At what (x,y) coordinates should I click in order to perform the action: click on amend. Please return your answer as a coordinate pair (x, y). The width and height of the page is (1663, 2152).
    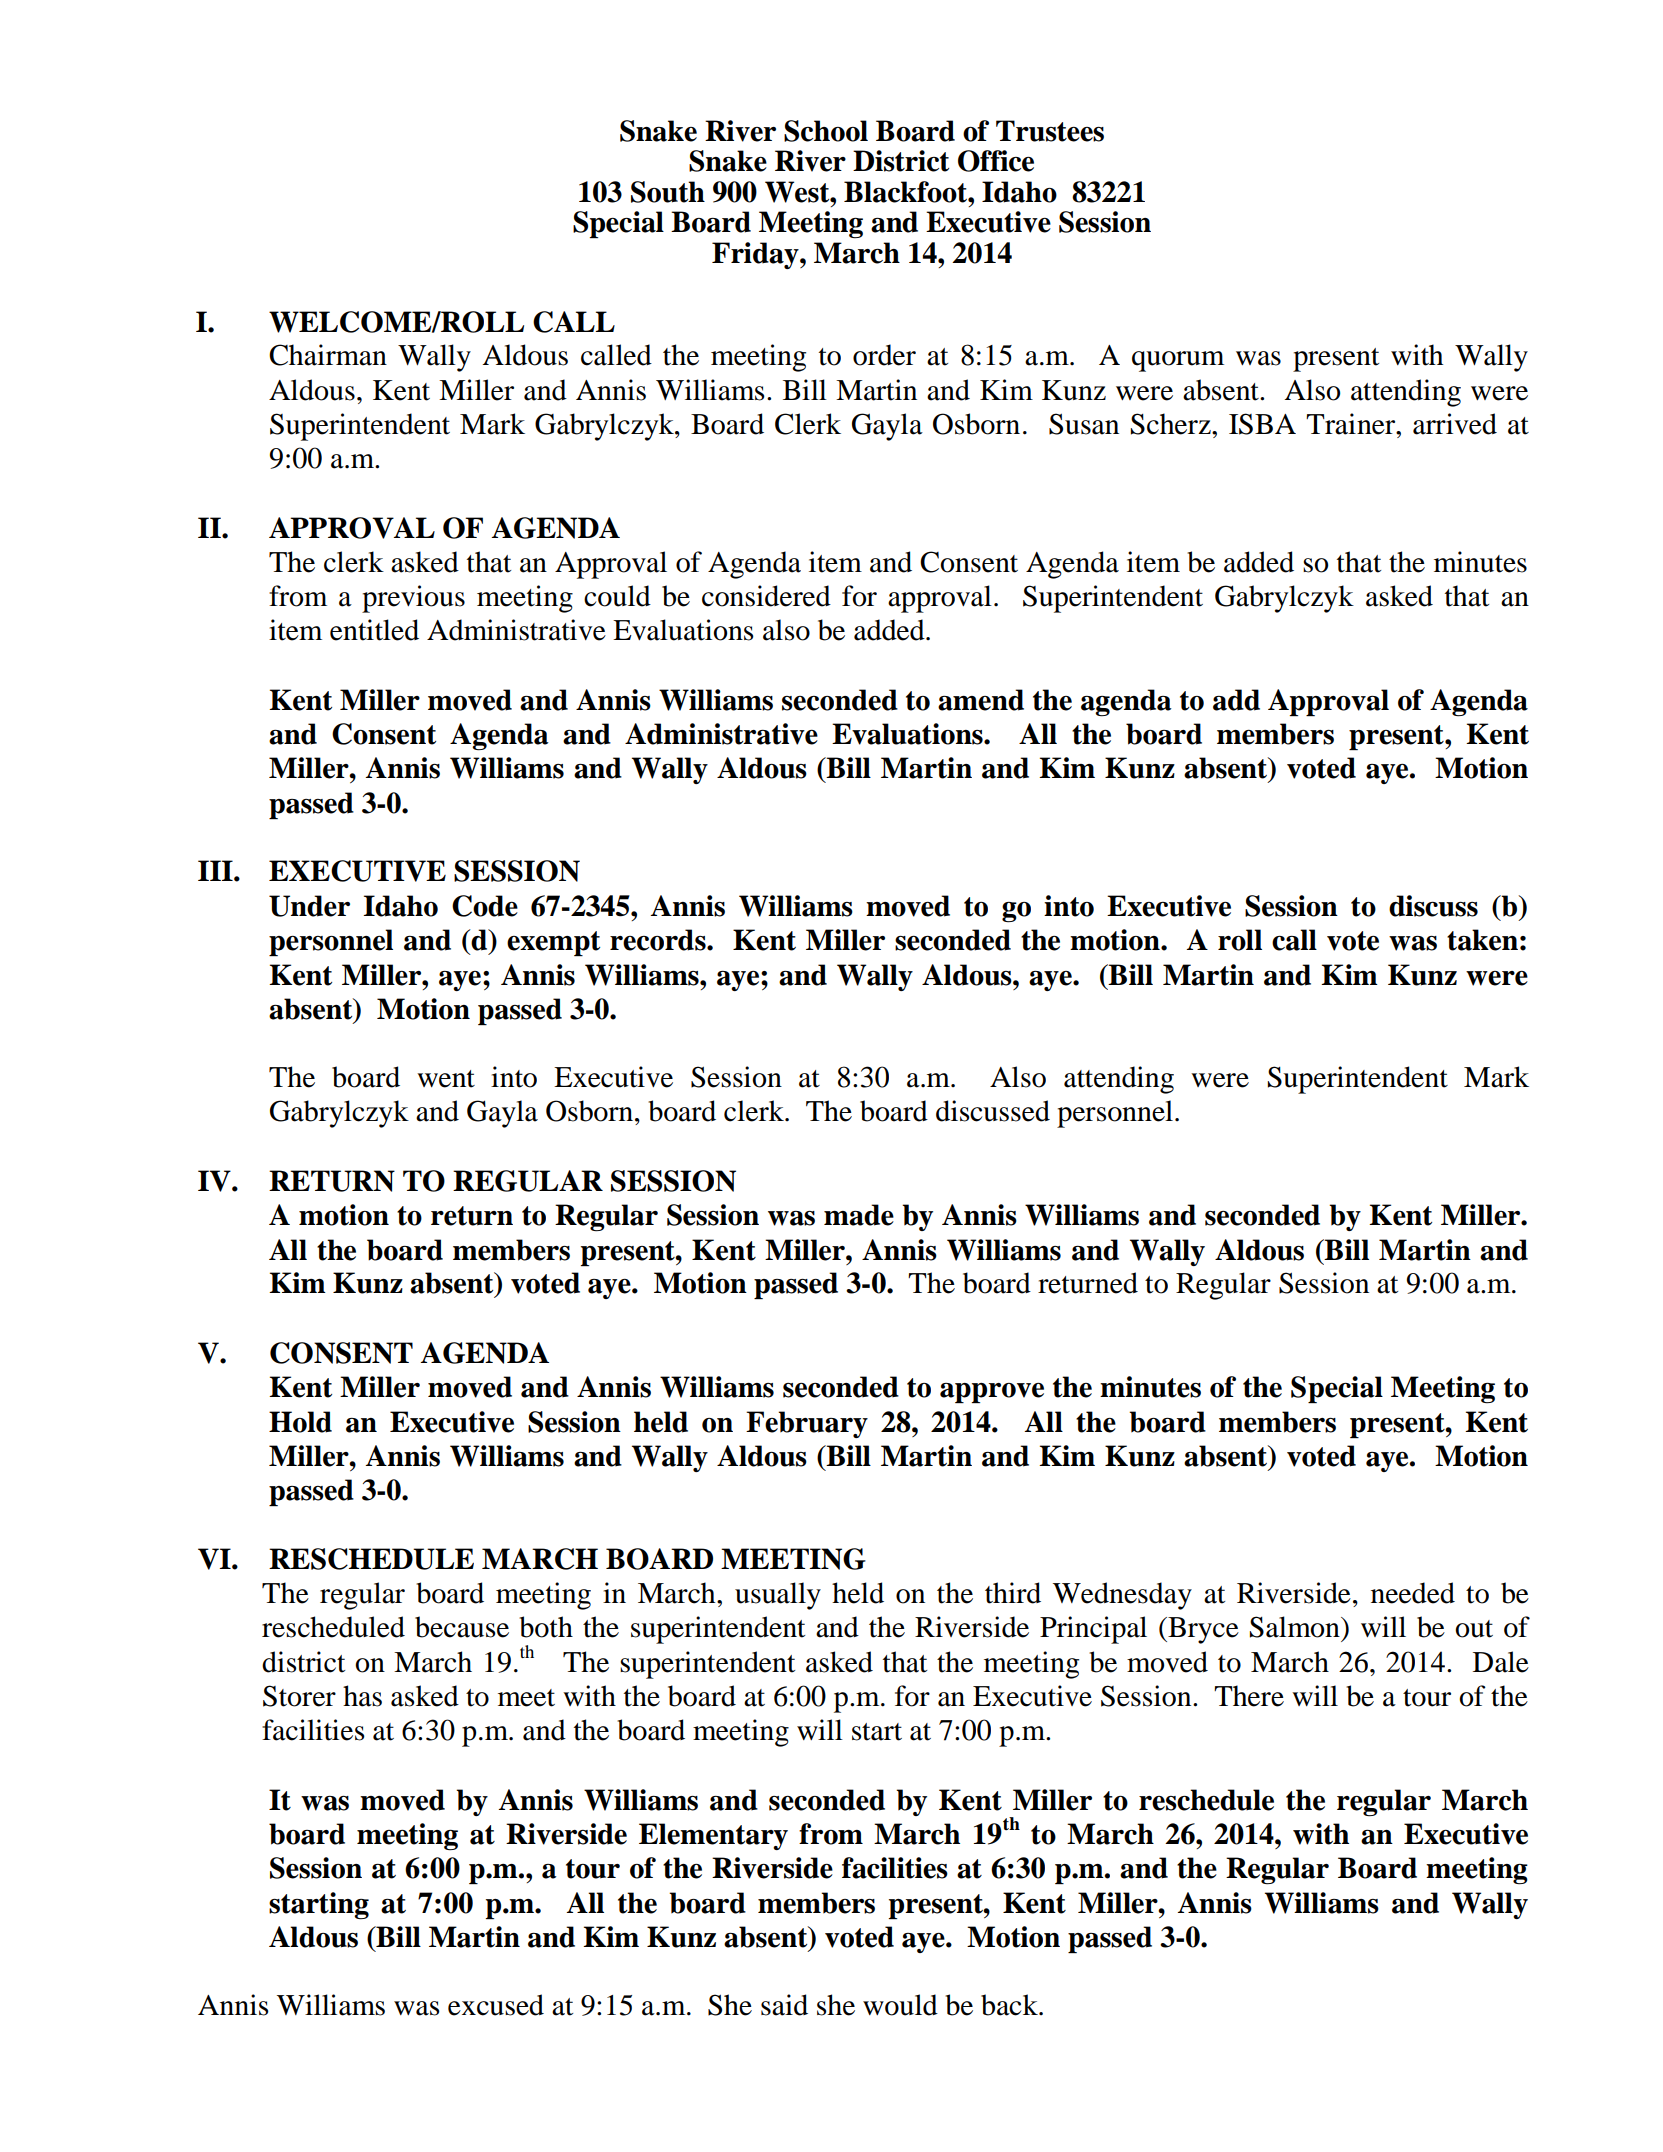
    Looking at the image, I should click on (981, 700).
